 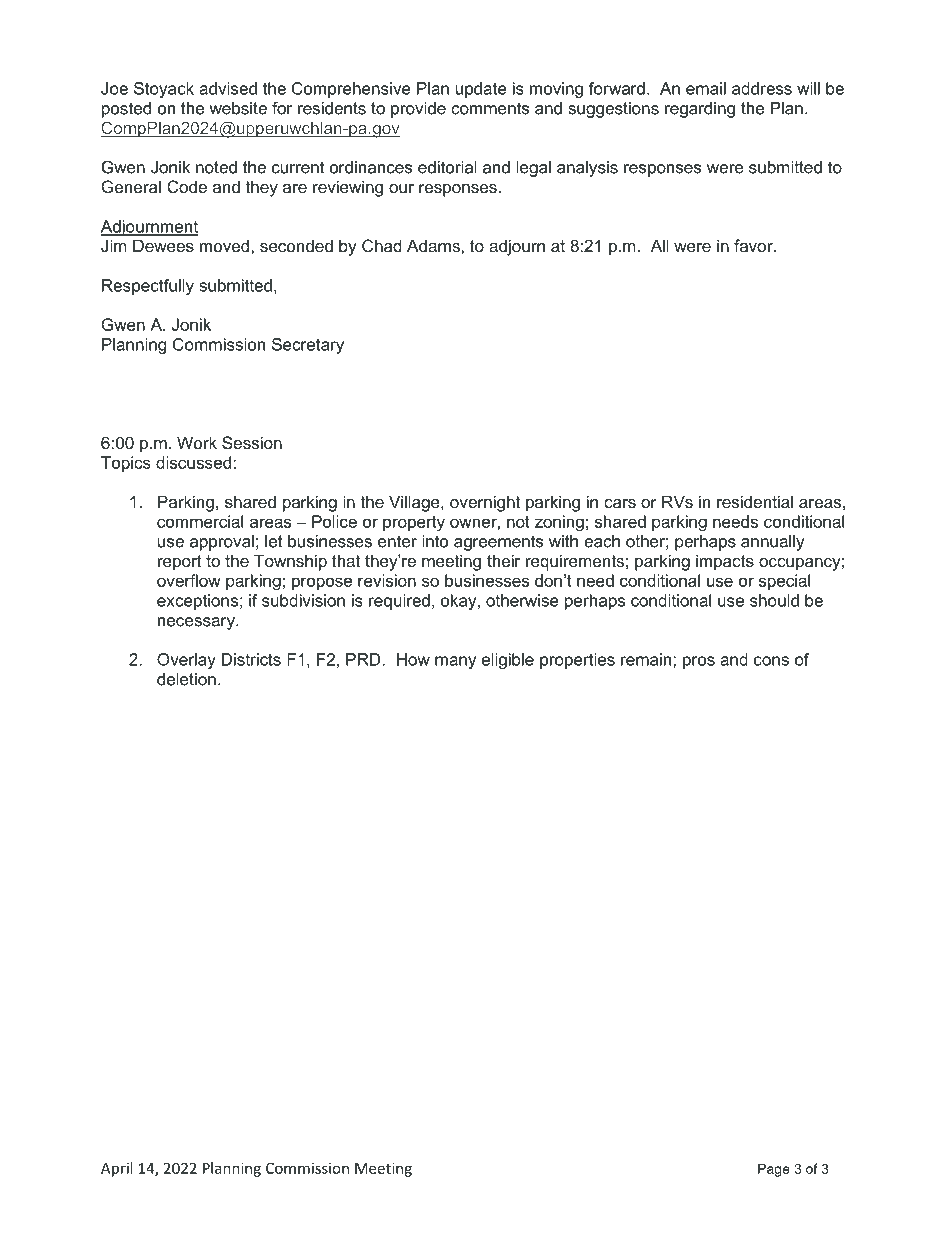 I want to click on Page, so click(x=774, y=1170).
